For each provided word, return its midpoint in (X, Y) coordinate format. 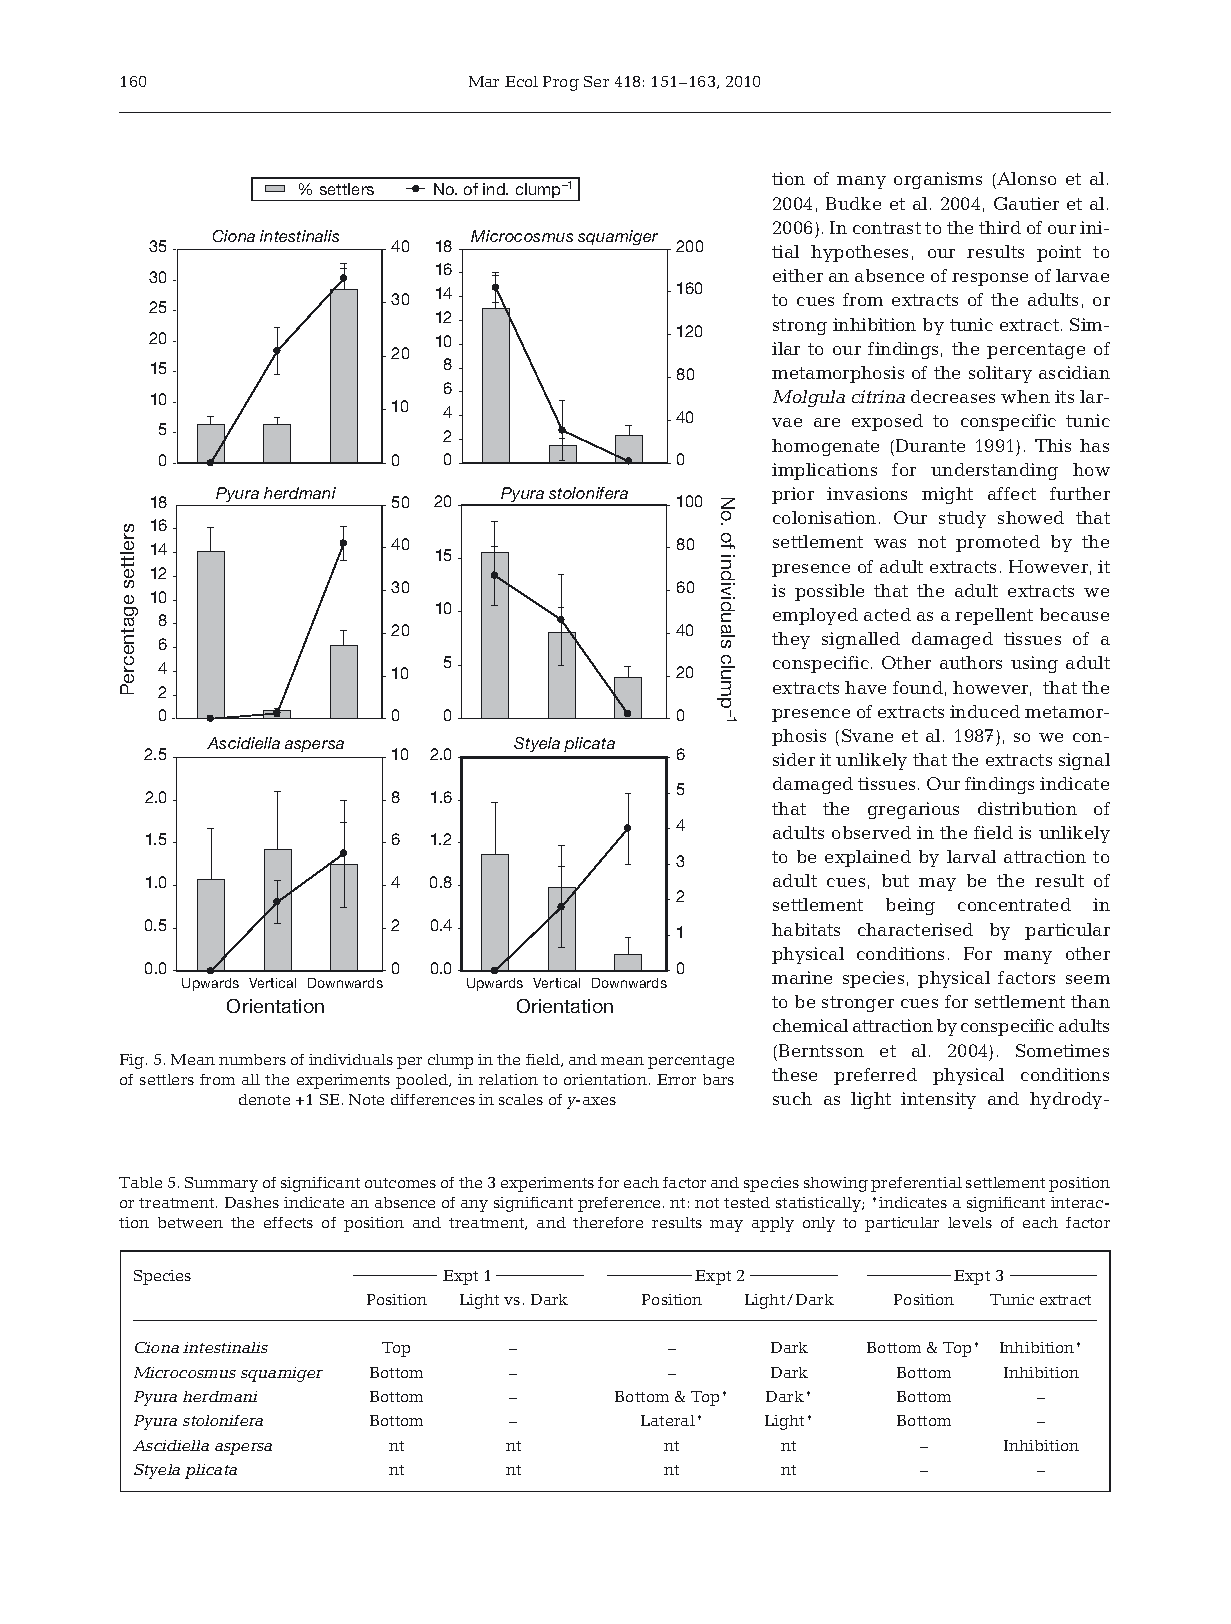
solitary (1000, 374)
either (798, 275)
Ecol (521, 81)
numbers (252, 1059)
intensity (938, 1100)
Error (676, 1079)
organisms (938, 180)
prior (793, 495)
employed (815, 616)
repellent (994, 616)
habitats (806, 929)
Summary (221, 1184)
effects (288, 1222)
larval (971, 856)
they (791, 640)
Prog (561, 83)
